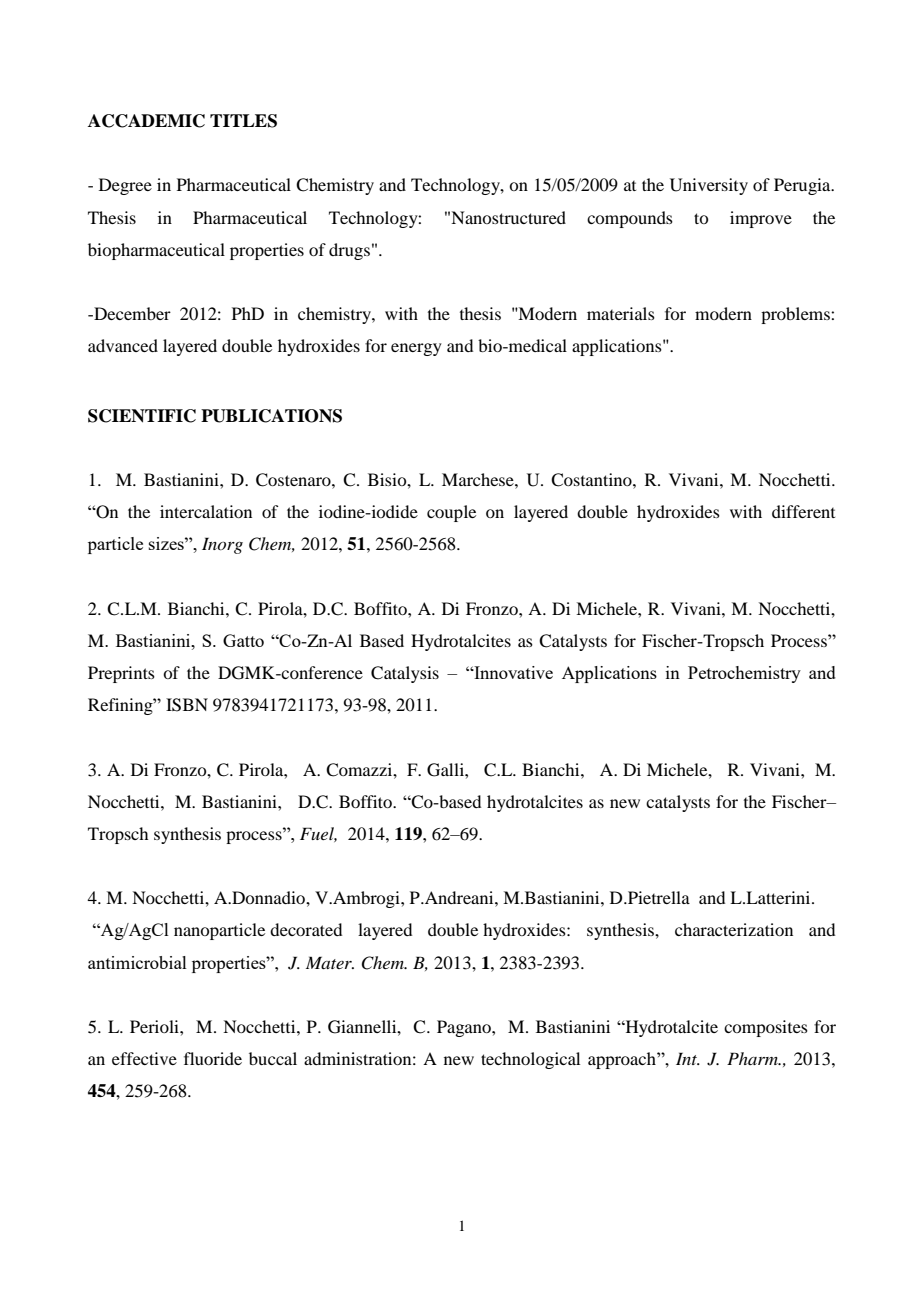 The image size is (924, 1308). Describe the element at coordinates (796, 315) in the screenshot. I see `problems` at that location.
